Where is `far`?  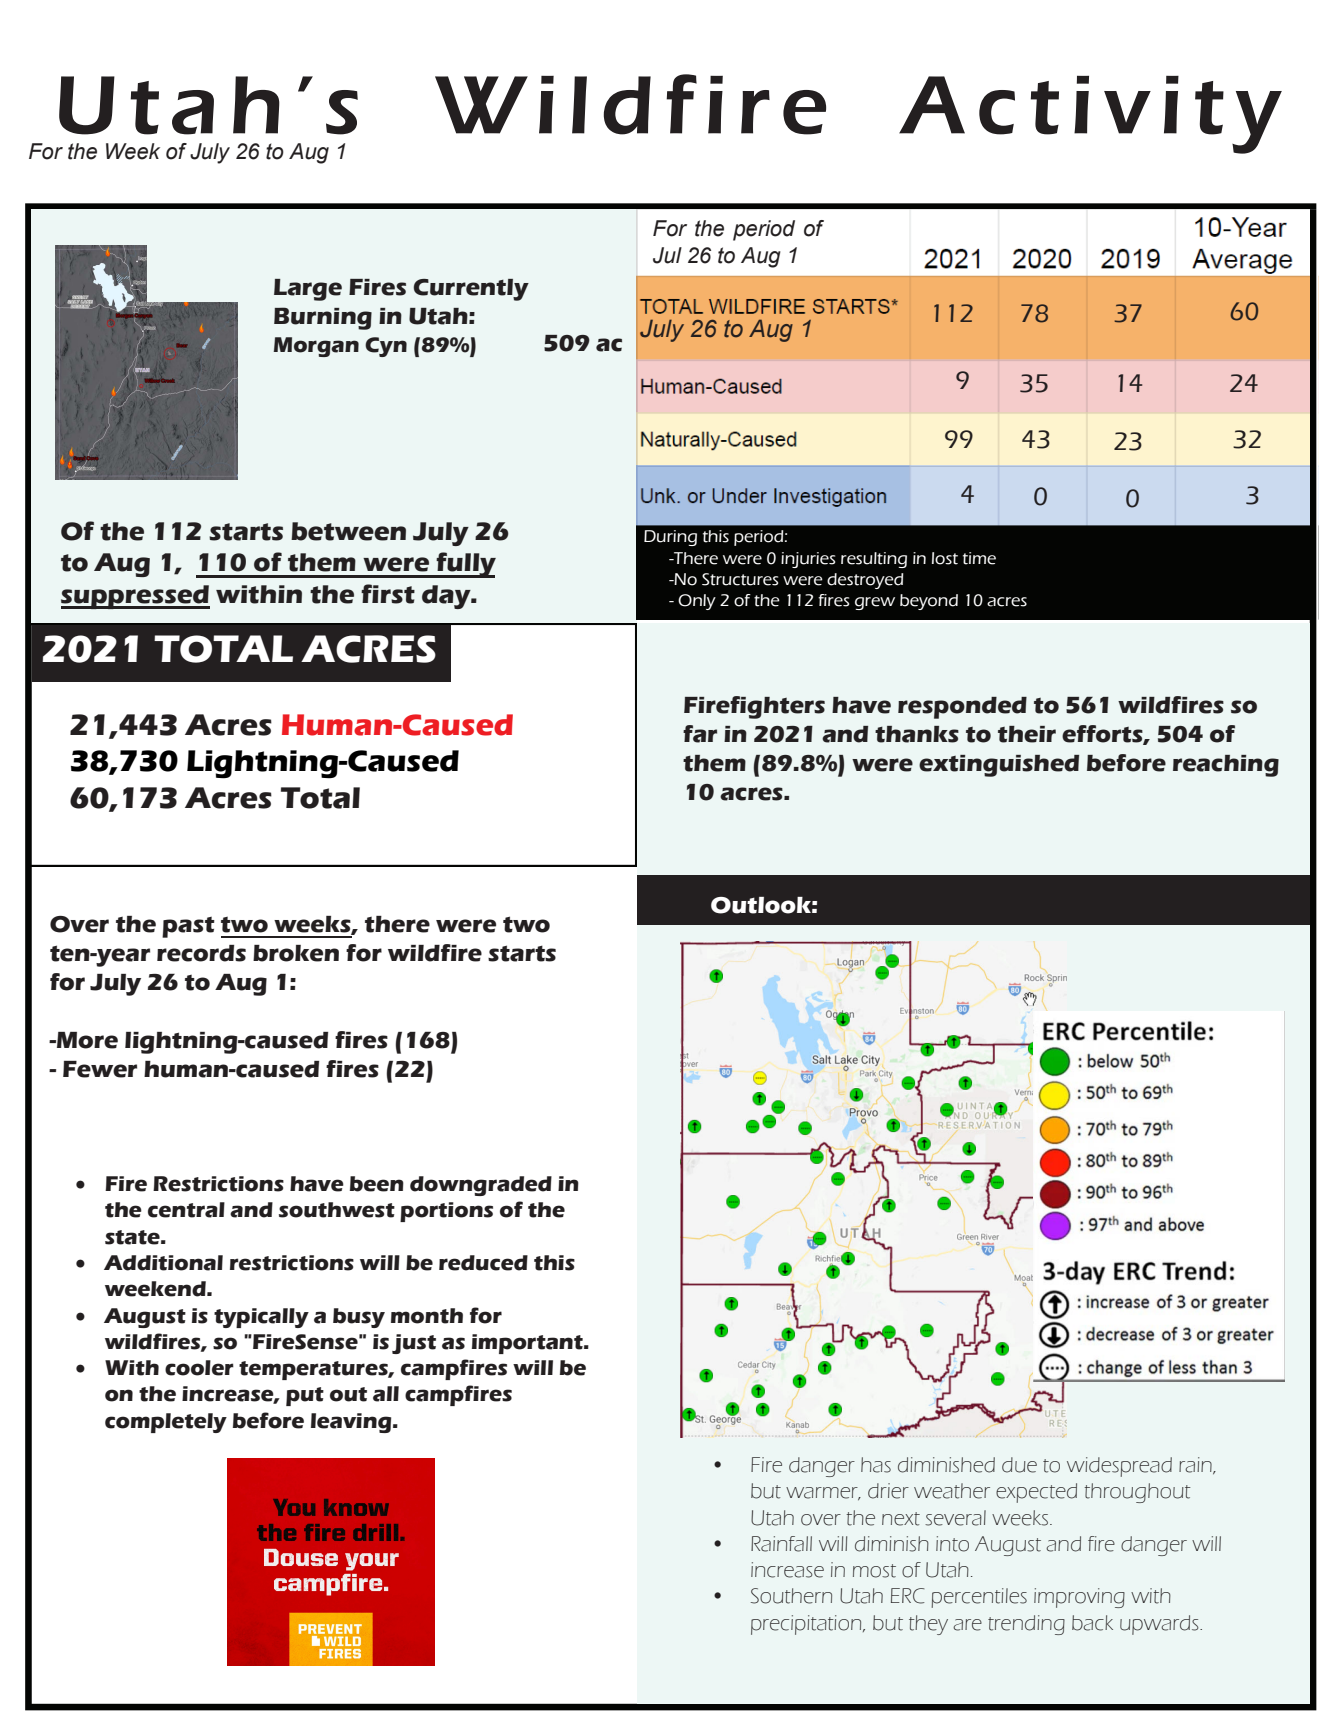
far is located at coordinates (700, 734).
